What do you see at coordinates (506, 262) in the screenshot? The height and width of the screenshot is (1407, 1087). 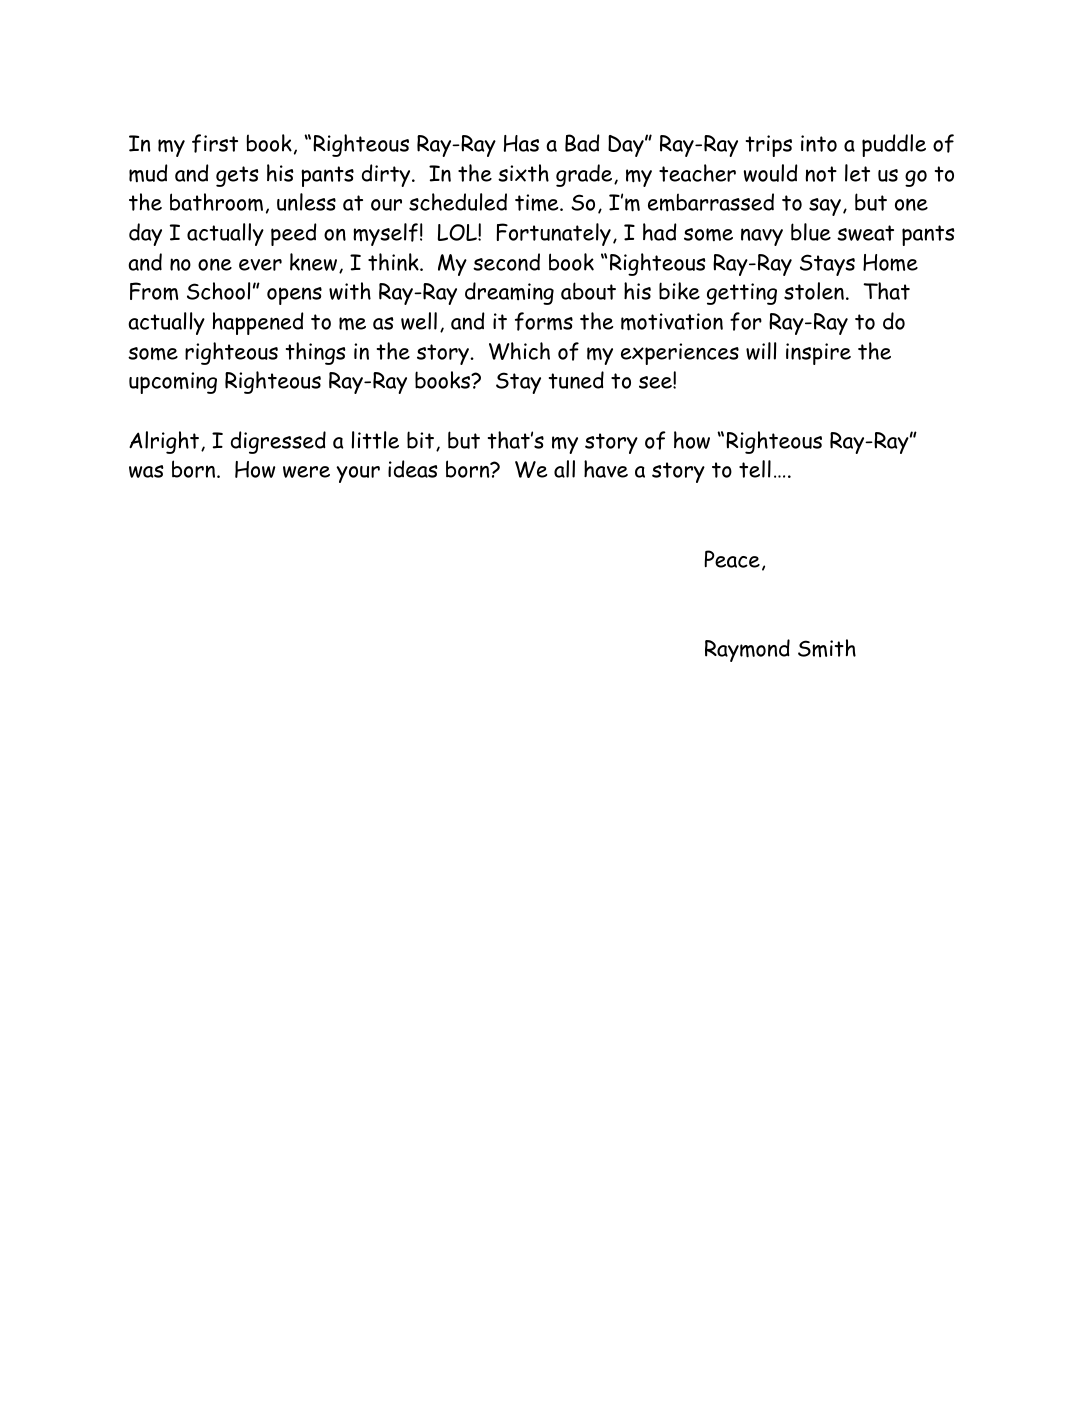 I see `second` at bounding box center [506, 262].
